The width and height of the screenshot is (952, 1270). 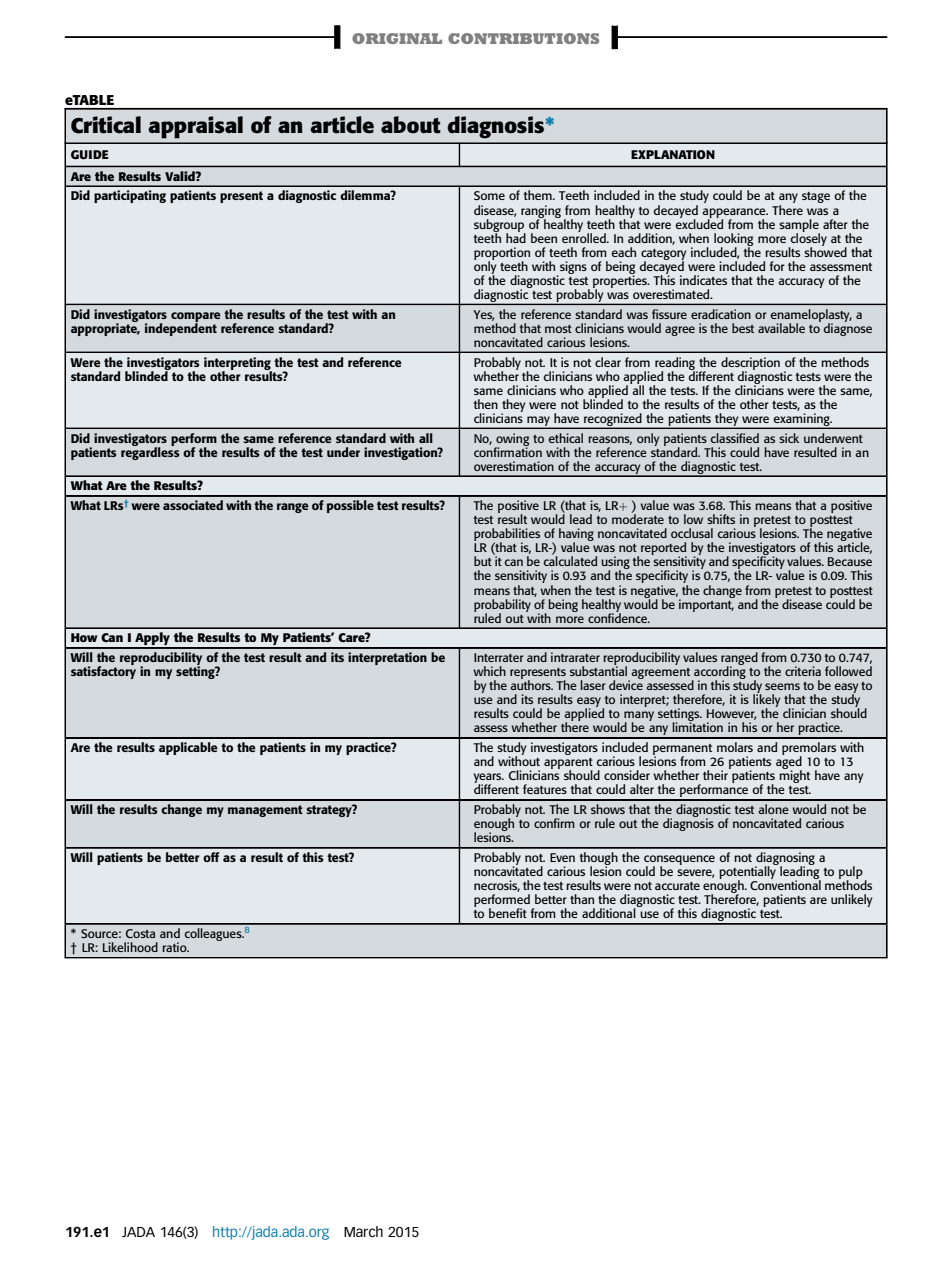 What do you see at coordinates (673, 154) in the screenshot?
I see `EXPLANATION` at bounding box center [673, 154].
